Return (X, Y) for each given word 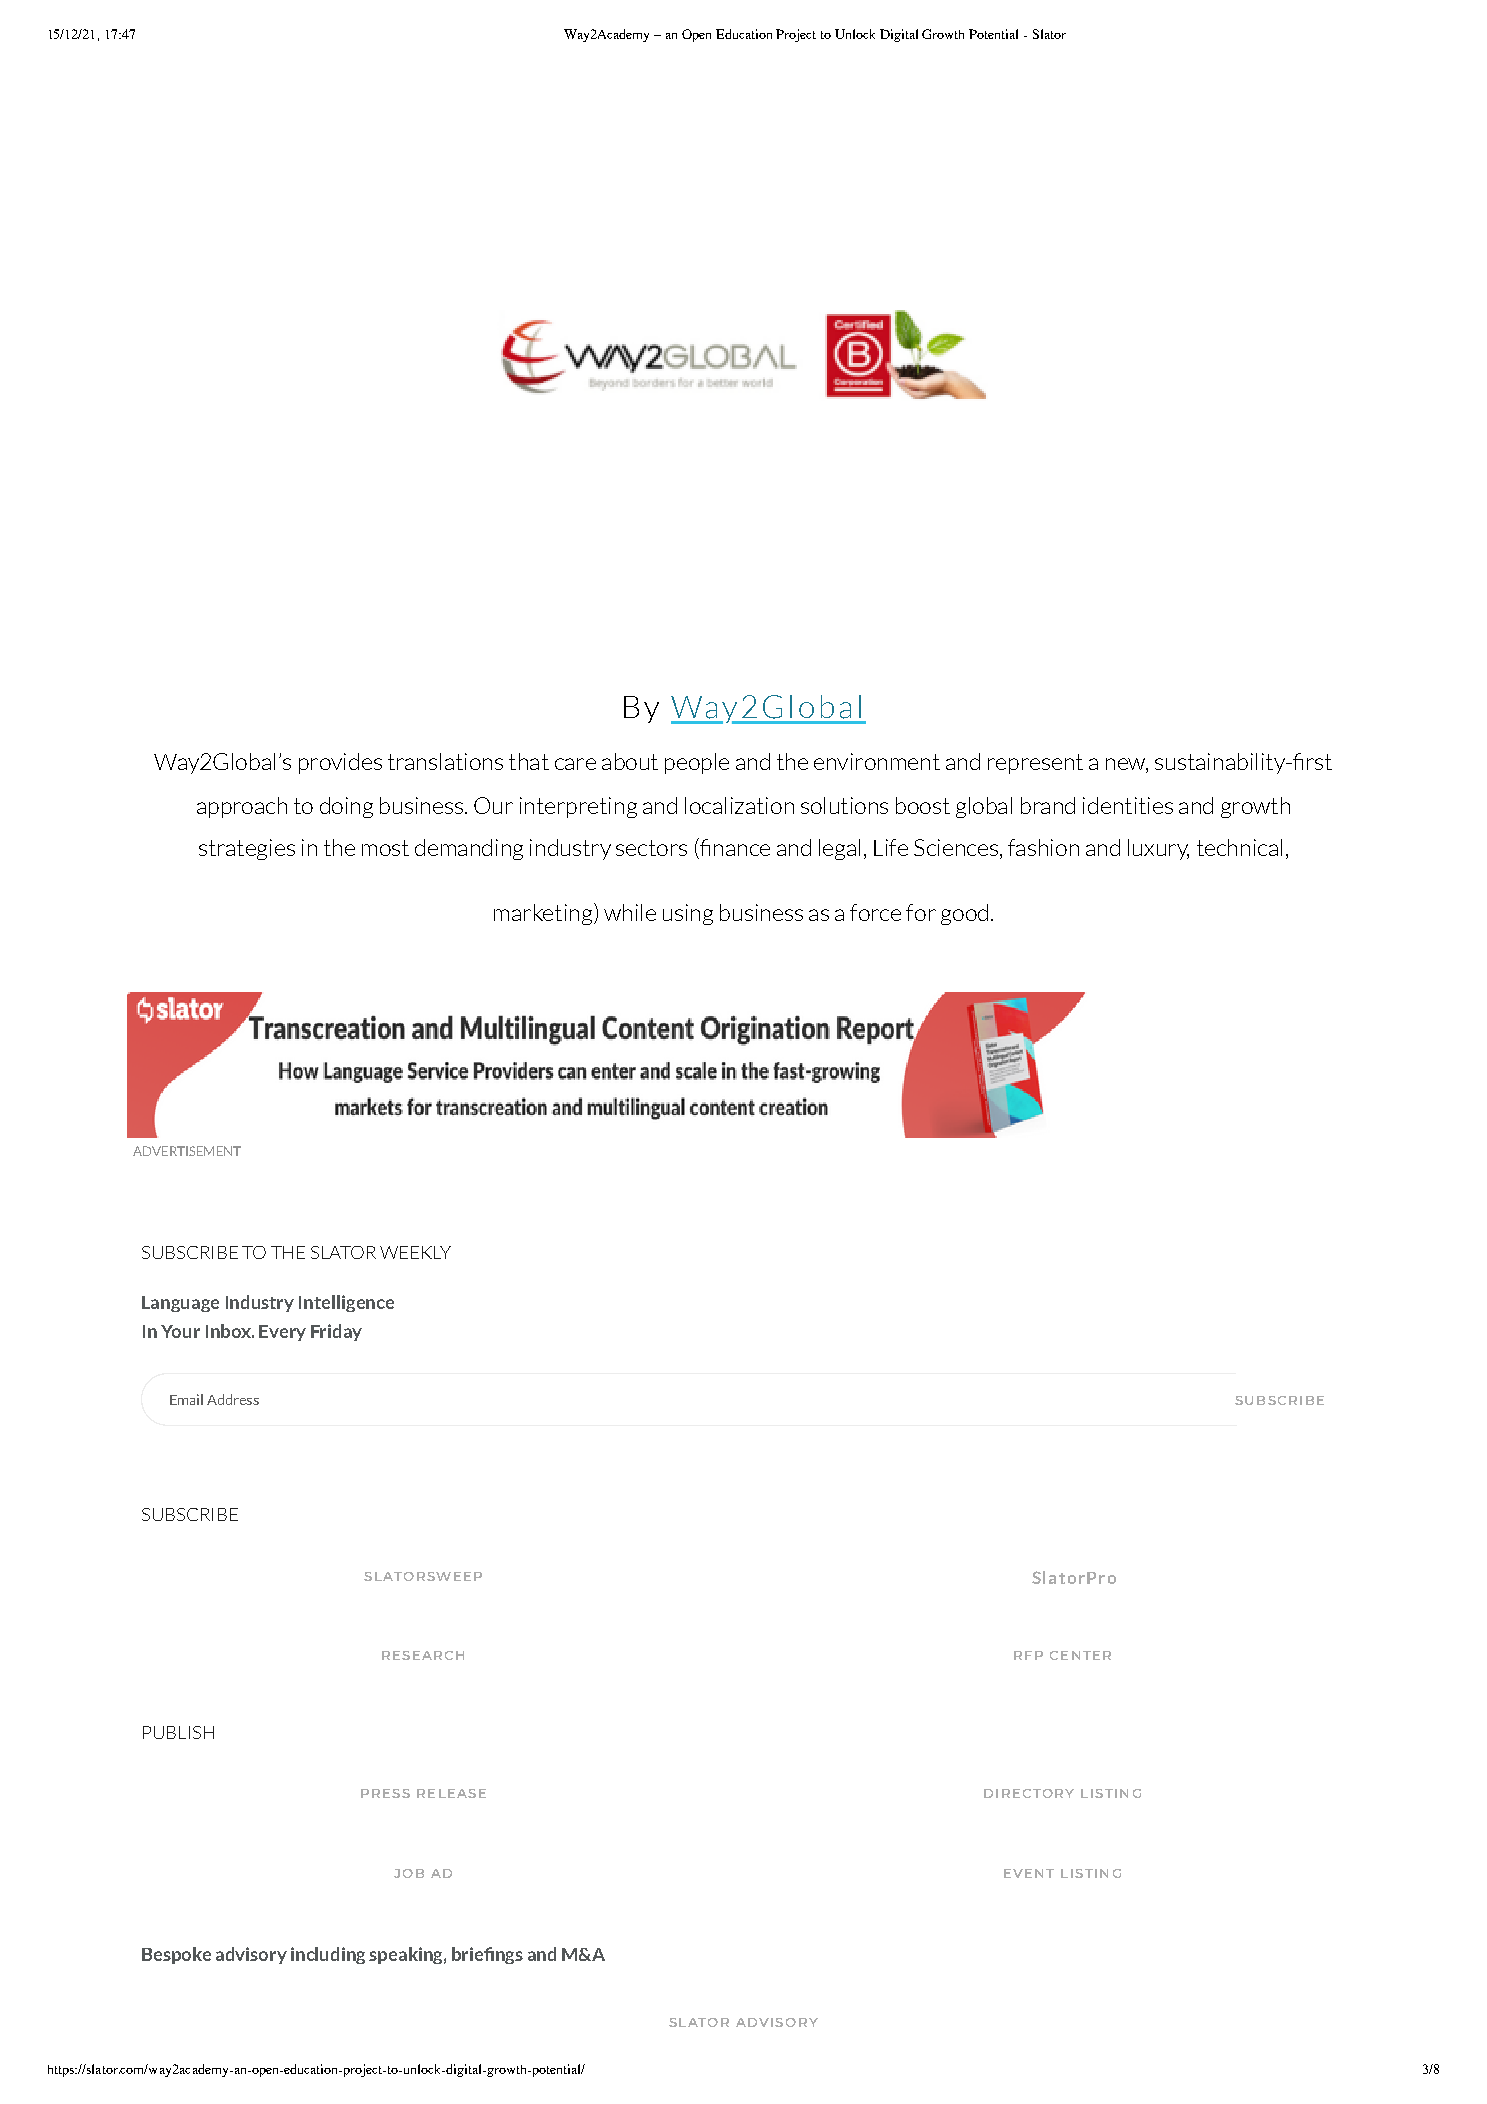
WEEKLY (415, 1252)
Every (282, 1333)
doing (346, 807)
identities (1128, 805)
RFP (1028, 1655)
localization (739, 805)
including (328, 1955)
